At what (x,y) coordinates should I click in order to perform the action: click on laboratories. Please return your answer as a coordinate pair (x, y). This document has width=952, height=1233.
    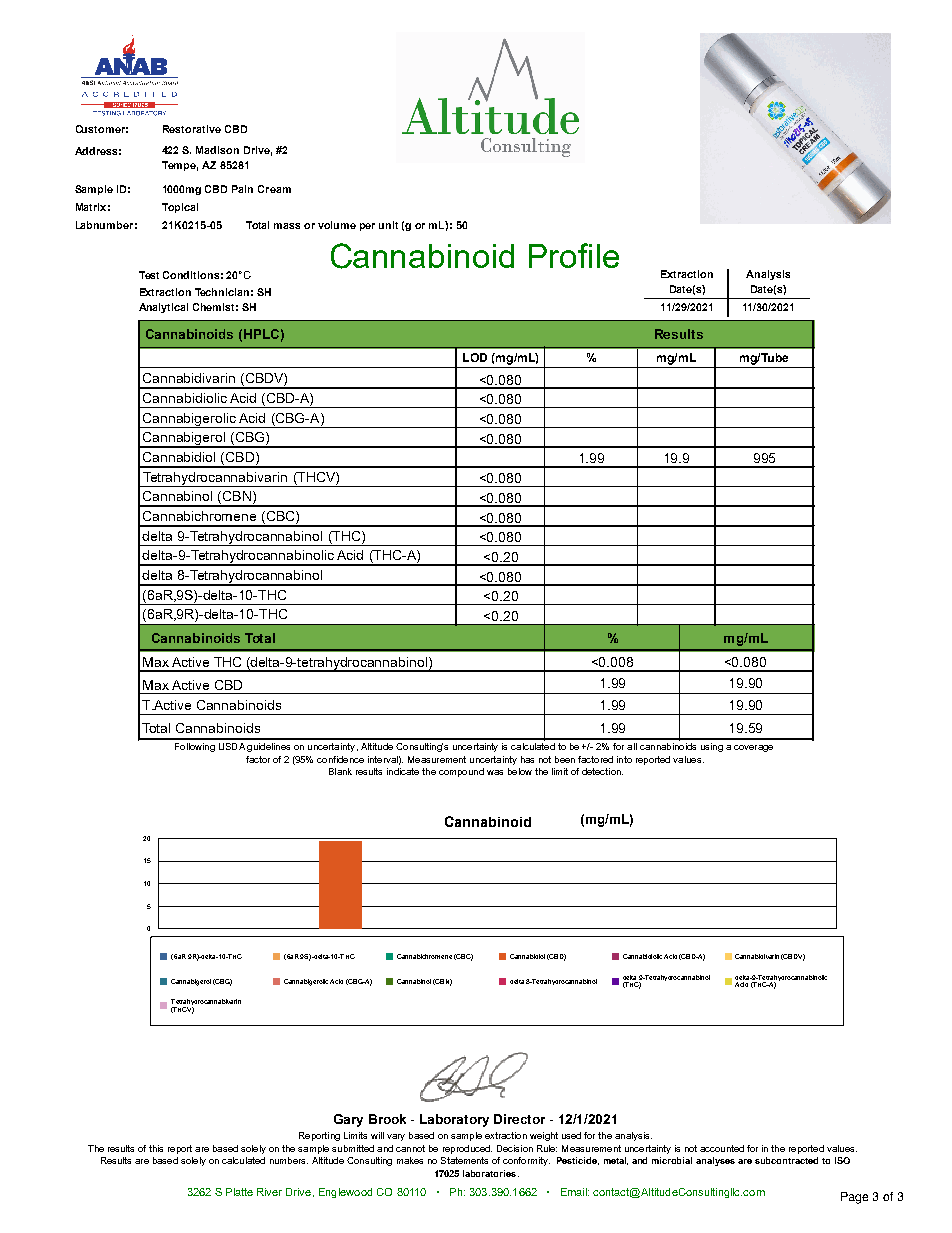
    Looking at the image, I should click on (491, 1173).
